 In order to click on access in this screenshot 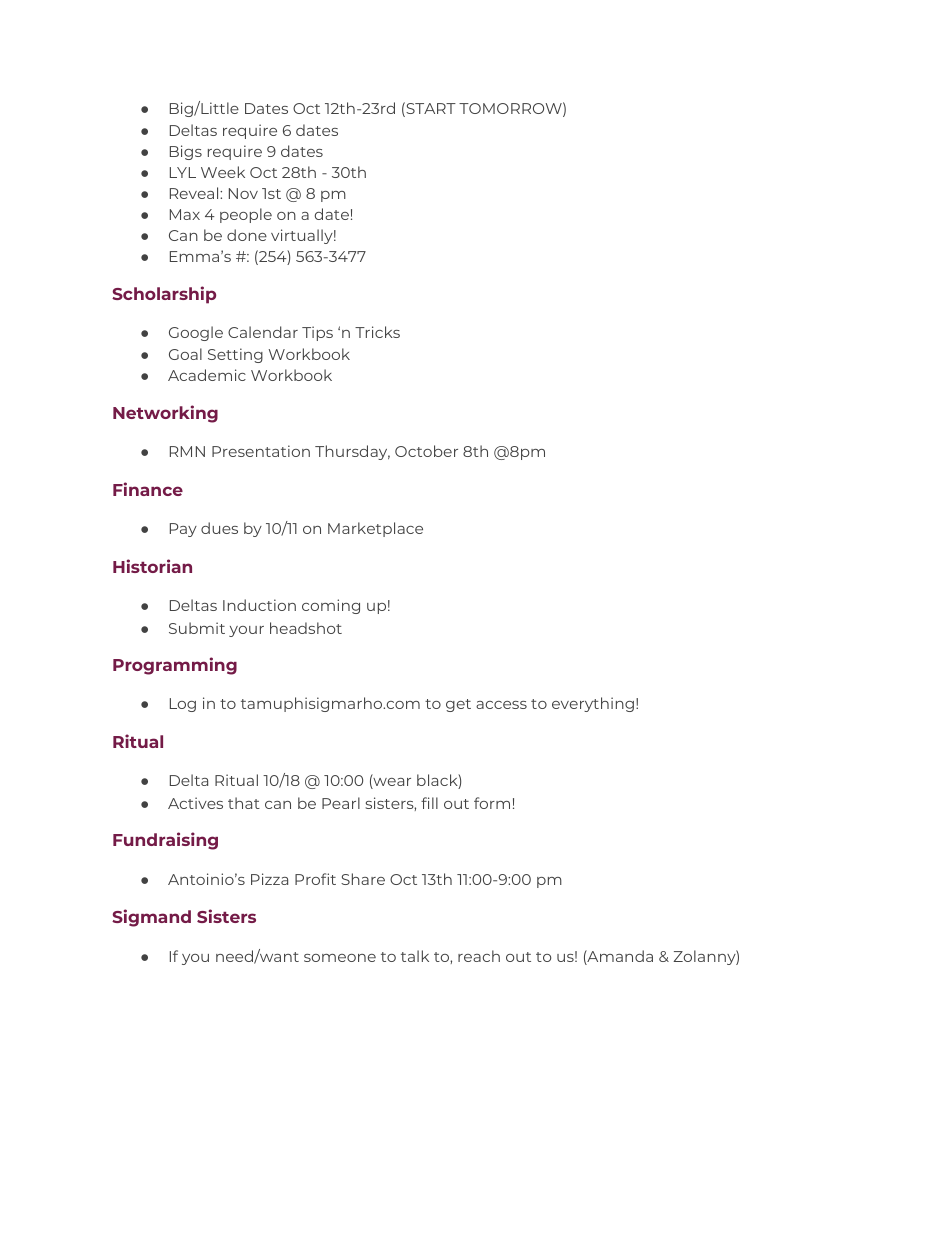, I will do `click(501, 705)`.
